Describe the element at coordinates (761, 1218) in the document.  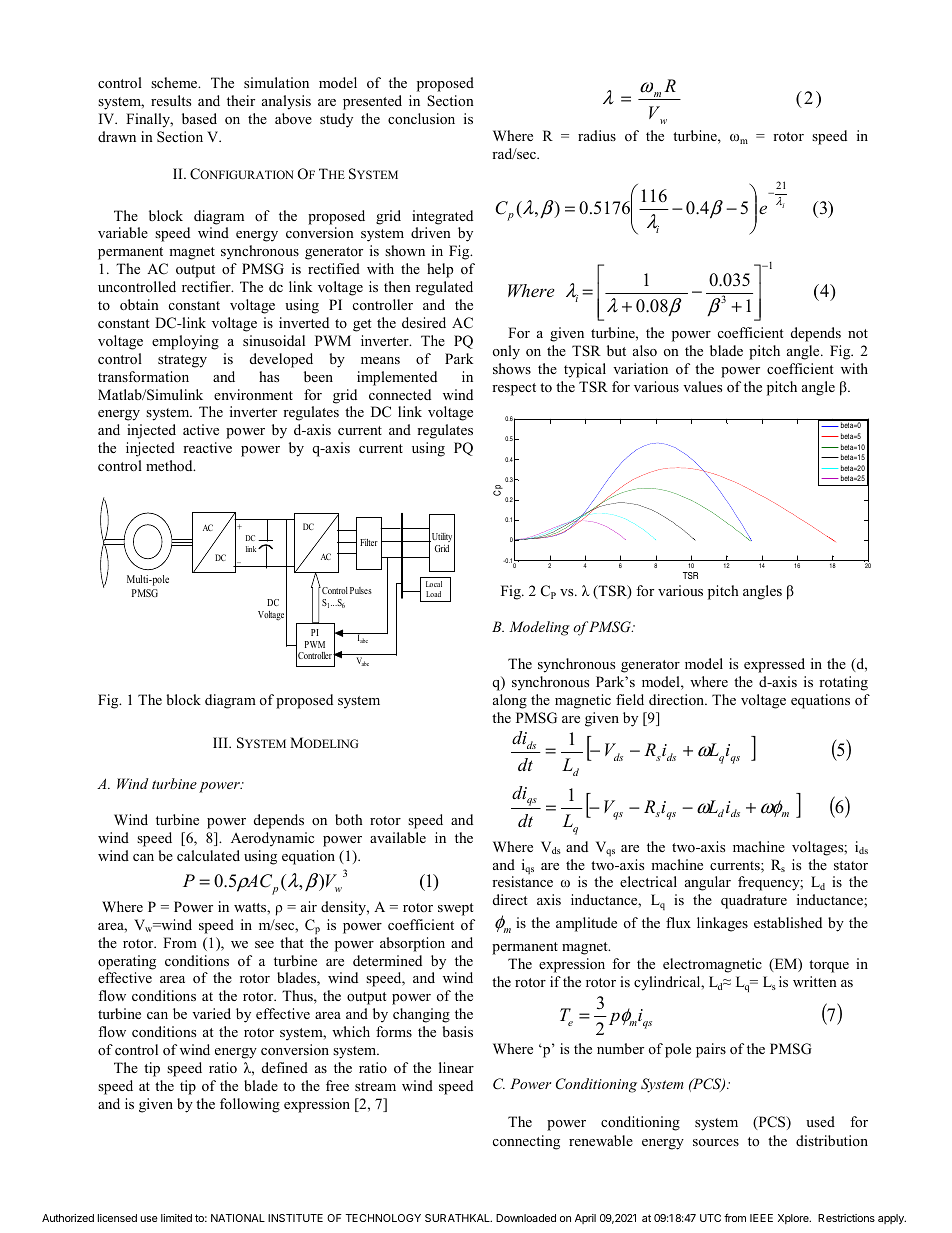
I see `IEEE` at that location.
